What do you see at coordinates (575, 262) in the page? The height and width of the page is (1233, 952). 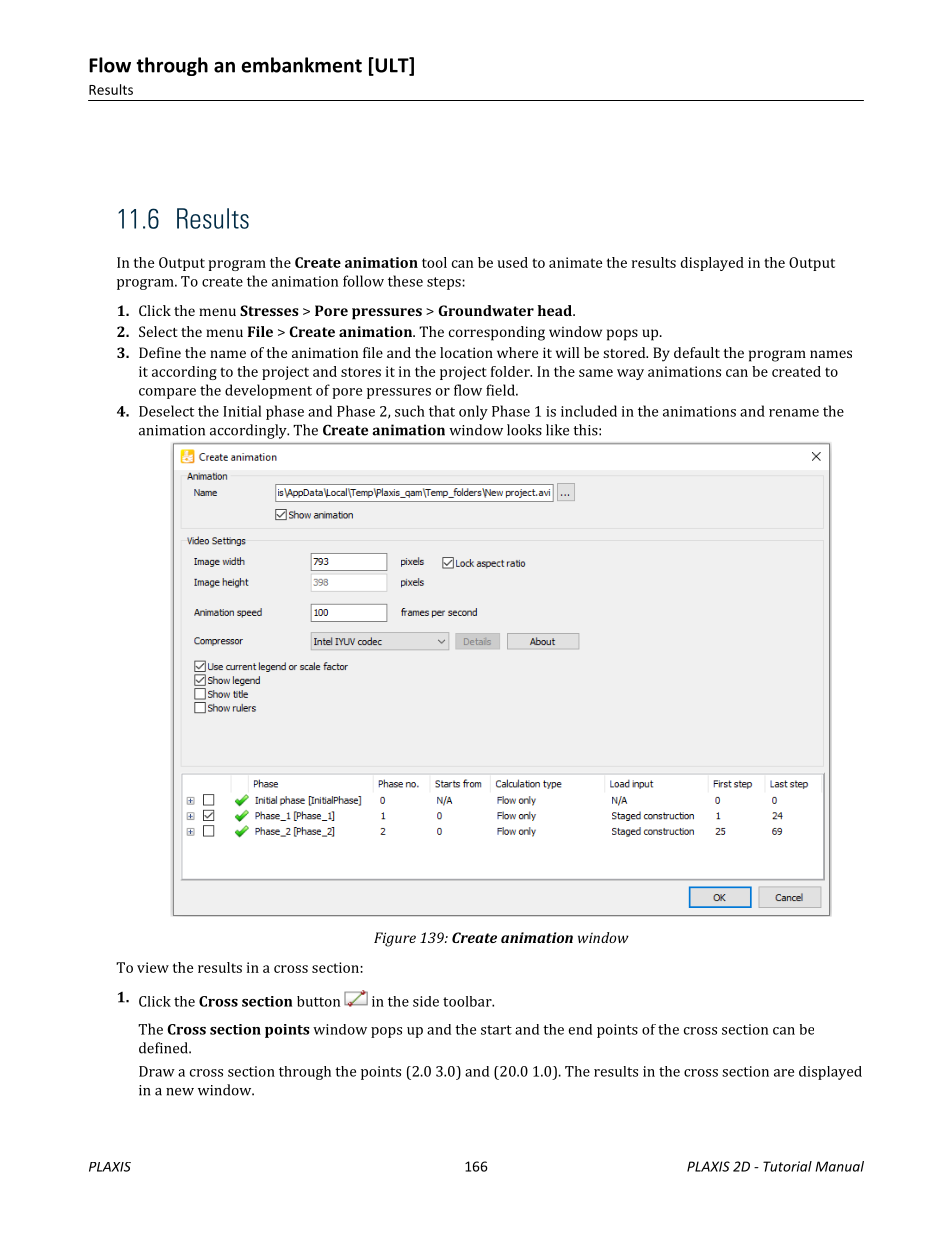 I see `animate` at bounding box center [575, 262].
